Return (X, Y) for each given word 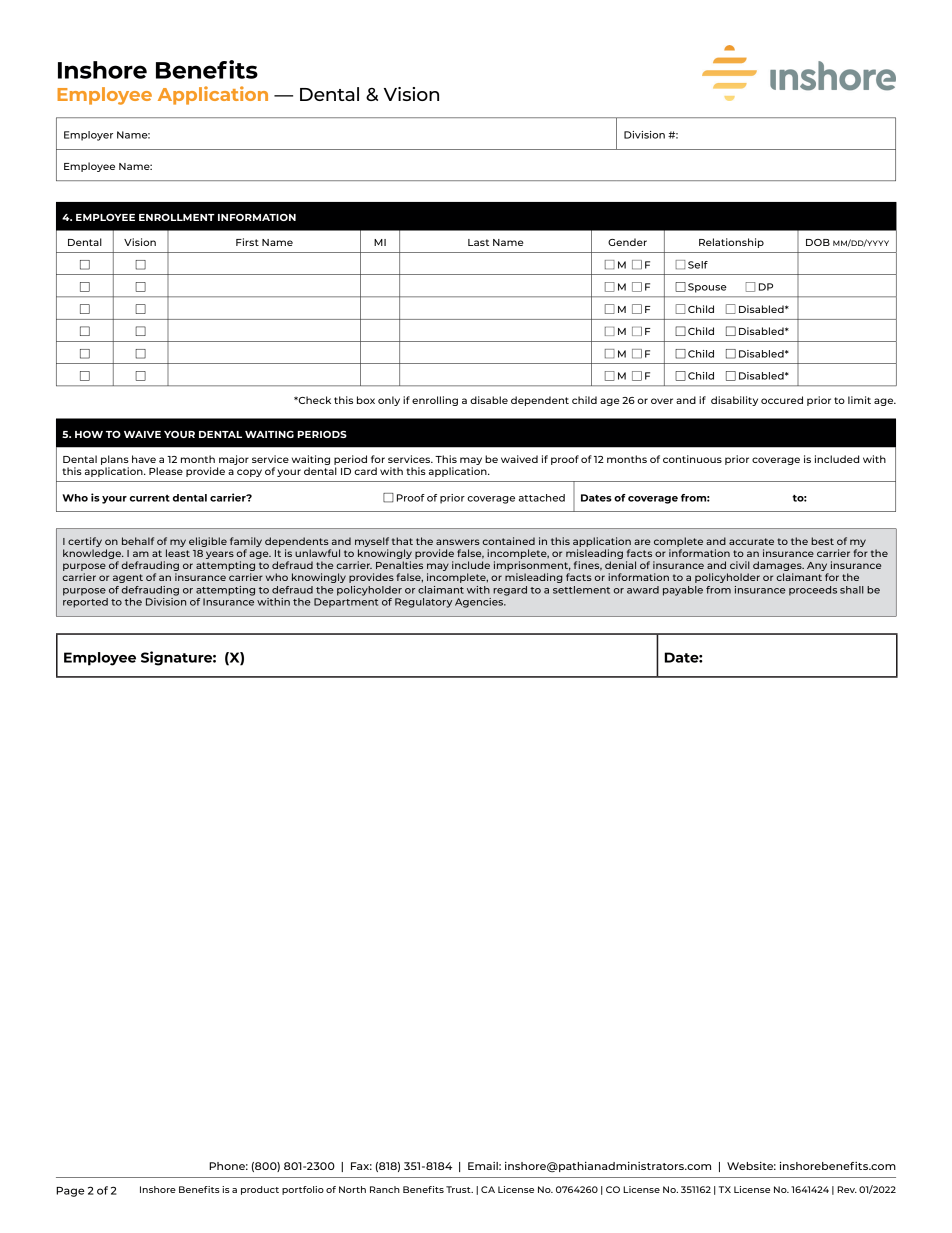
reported (85, 603)
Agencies (480, 601)
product (260, 1190)
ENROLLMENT (177, 217)
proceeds (813, 591)
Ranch (385, 1189)
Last (478, 242)
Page (70, 1192)
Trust (459, 1189)
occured (782, 400)
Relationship (731, 243)
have (144, 459)
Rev (847, 1189)
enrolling (435, 401)
